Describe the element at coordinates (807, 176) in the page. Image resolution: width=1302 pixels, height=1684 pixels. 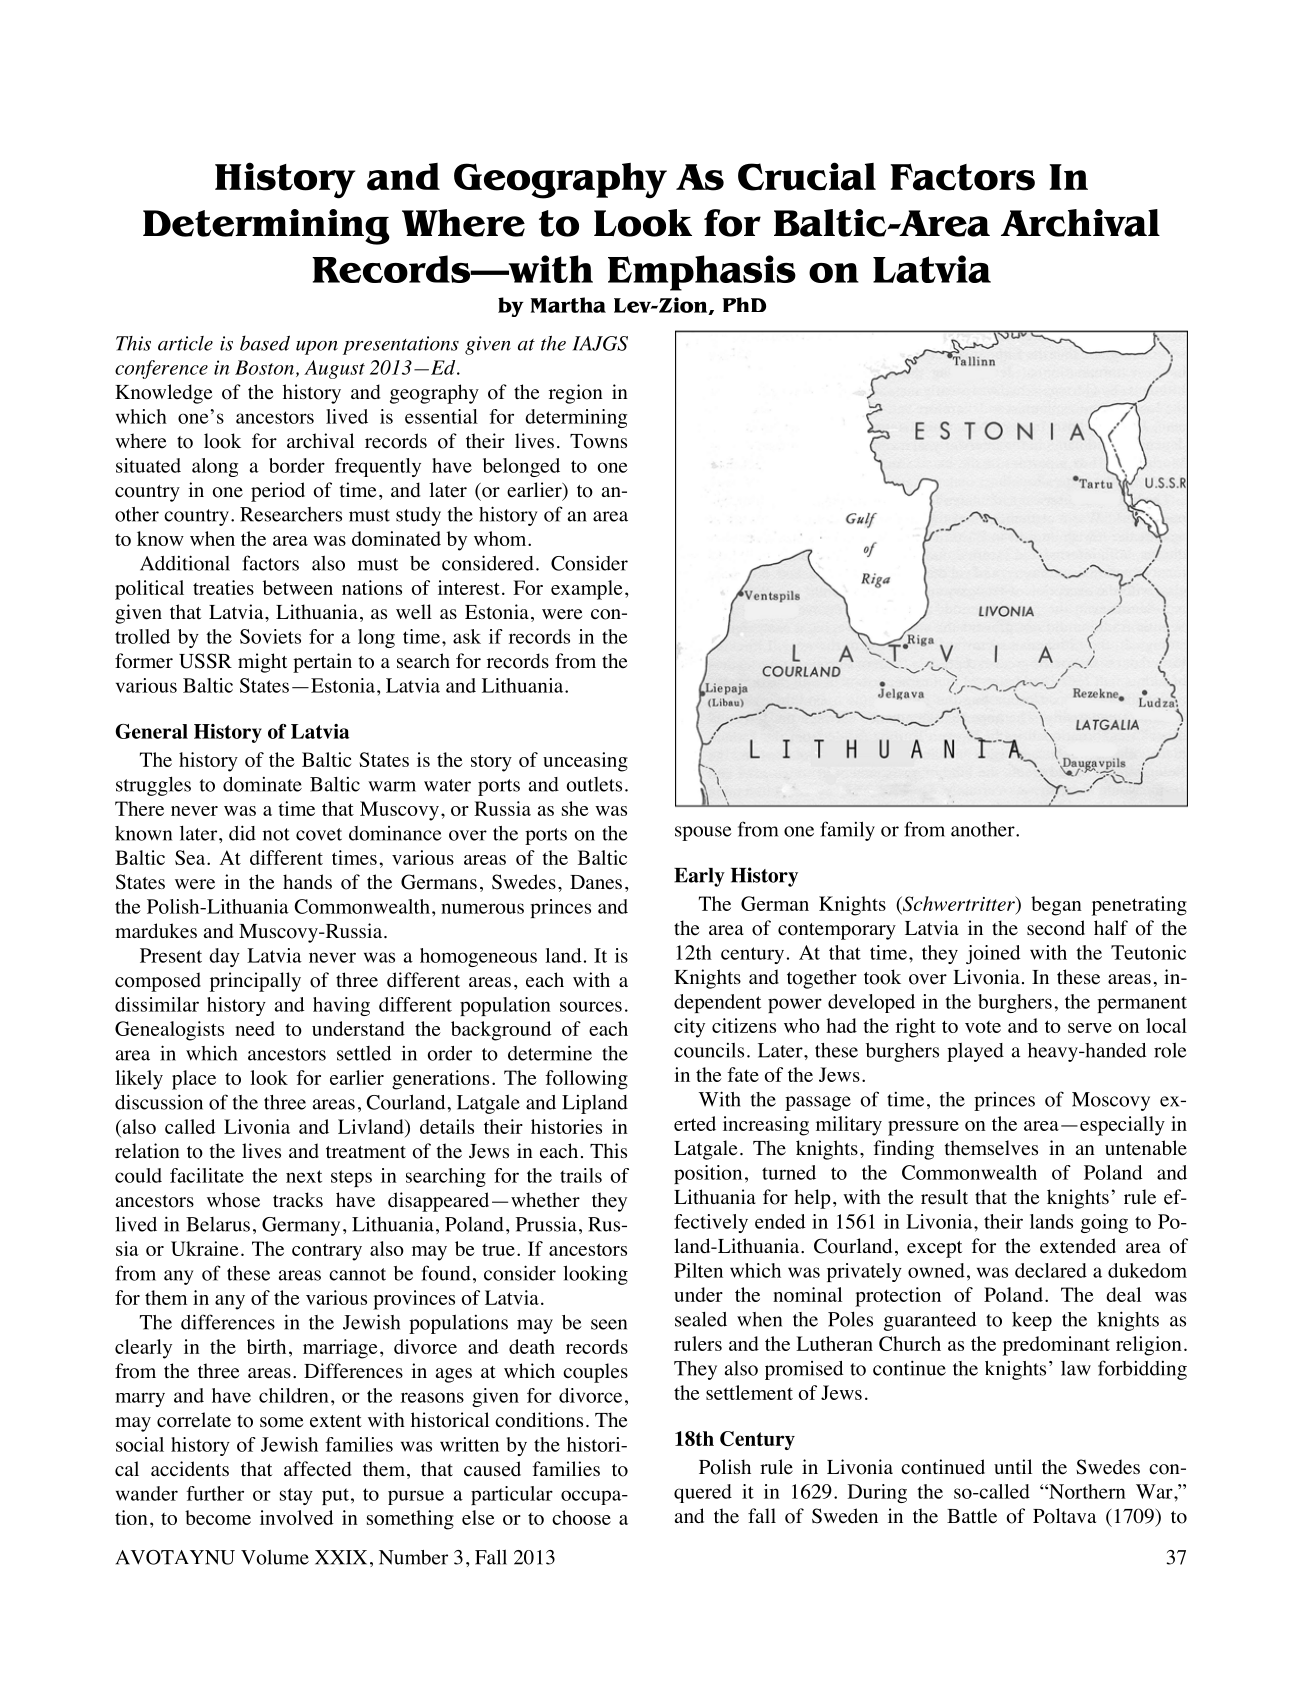
I see `Crucial` at that location.
